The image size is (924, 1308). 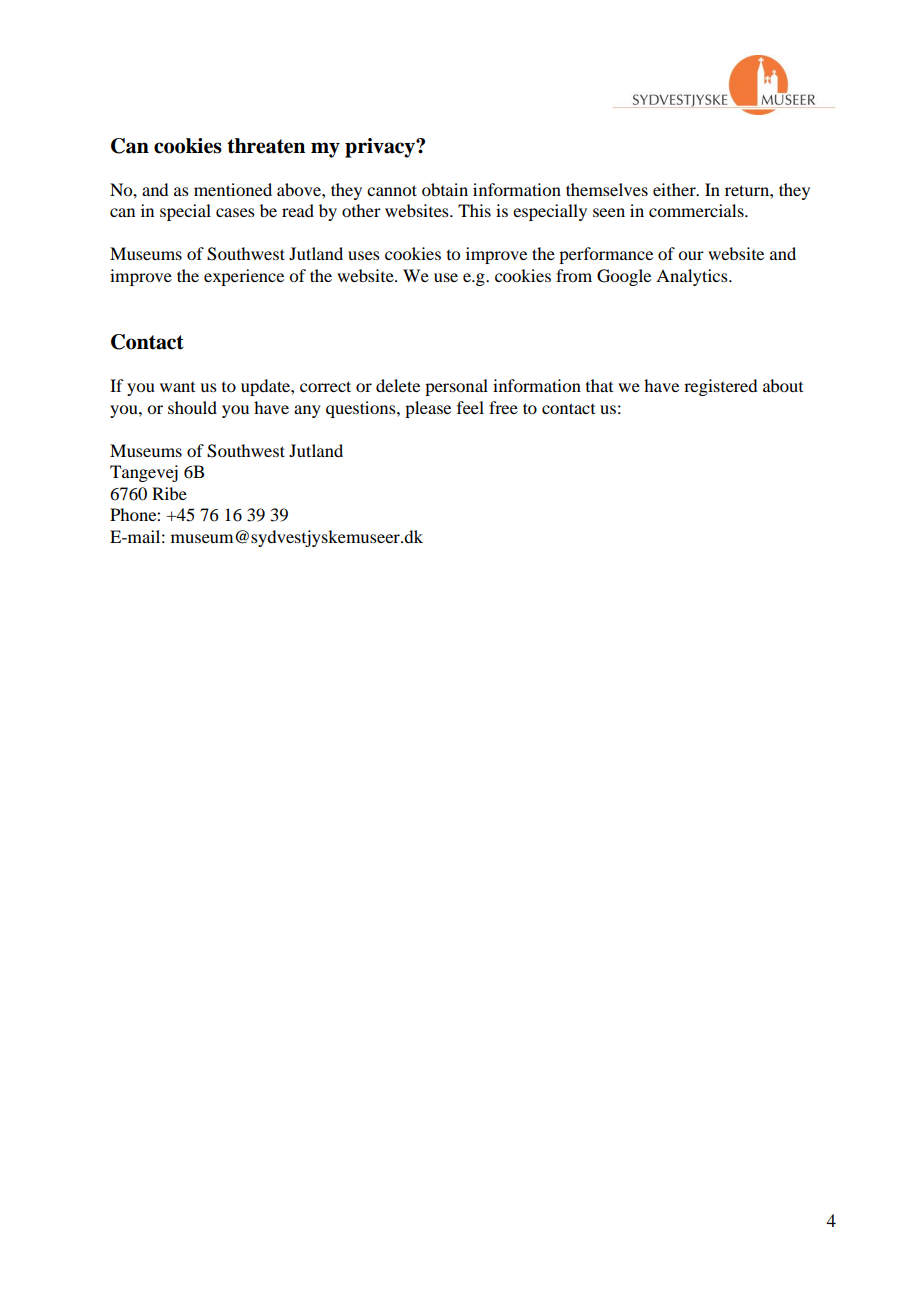 I want to click on cases, so click(x=235, y=212).
